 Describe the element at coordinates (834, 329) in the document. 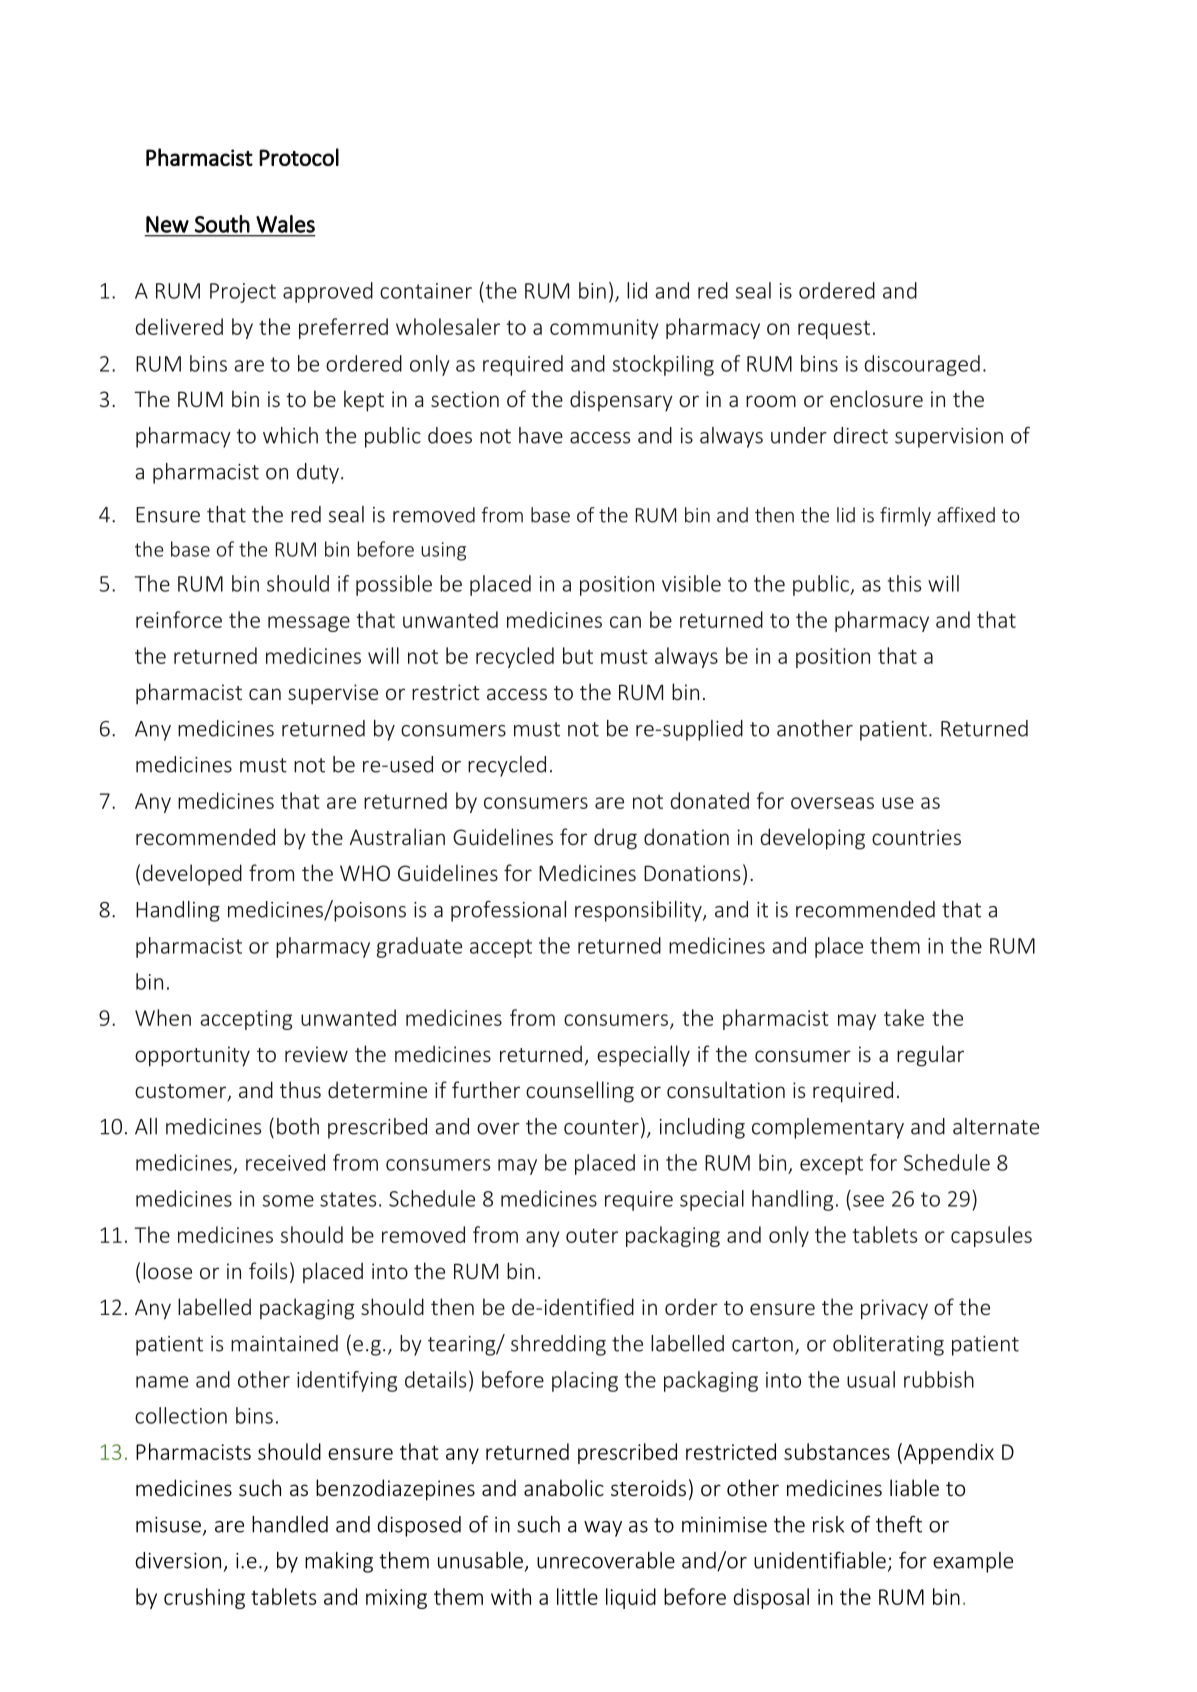

I see `request` at that location.
